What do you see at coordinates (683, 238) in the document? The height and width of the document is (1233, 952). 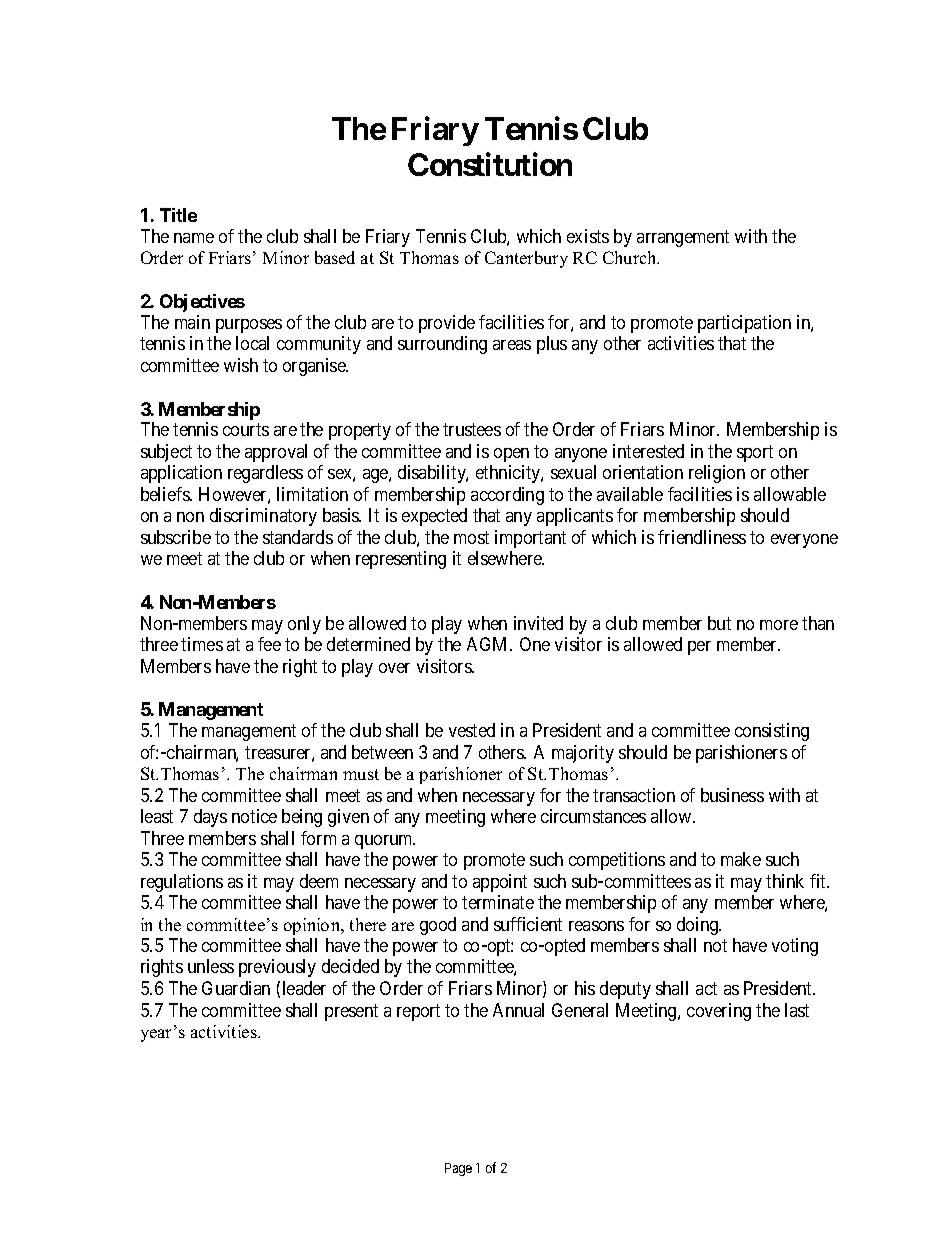 I see `arrangement` at bounding box center [683, 238].
